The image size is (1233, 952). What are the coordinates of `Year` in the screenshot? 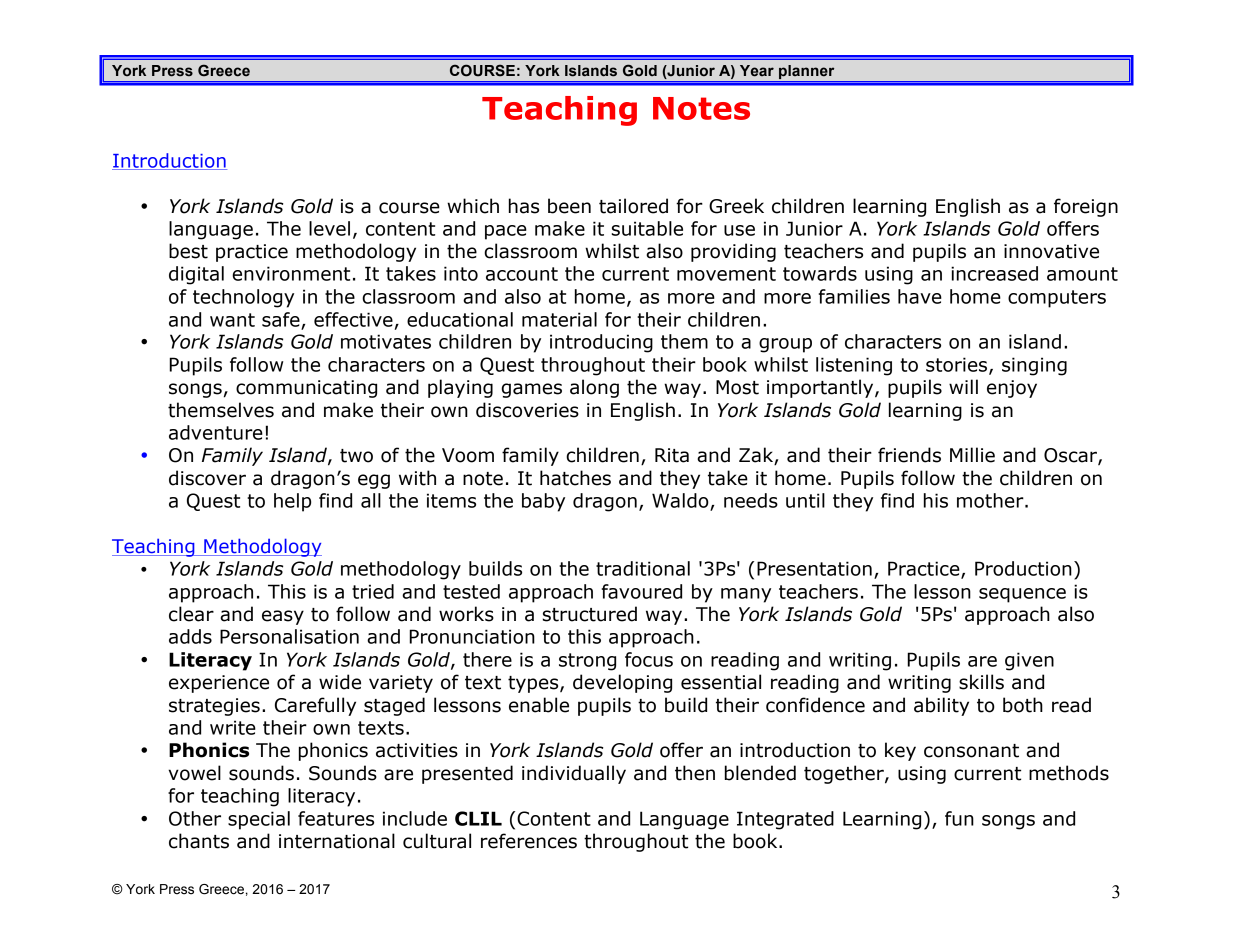 It's located at (757, 71).
